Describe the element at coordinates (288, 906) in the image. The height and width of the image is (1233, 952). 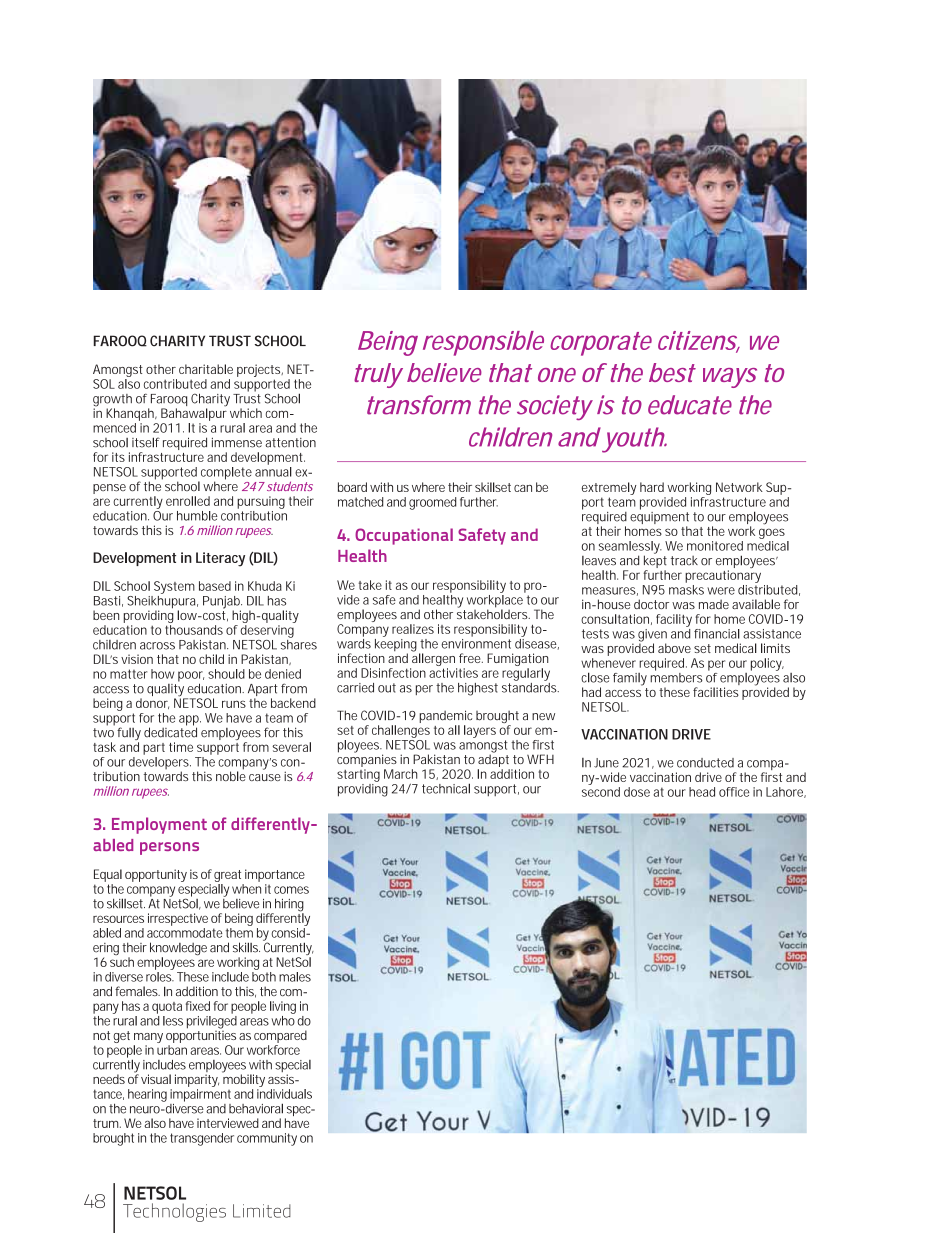
I see `hiring` at that location.
